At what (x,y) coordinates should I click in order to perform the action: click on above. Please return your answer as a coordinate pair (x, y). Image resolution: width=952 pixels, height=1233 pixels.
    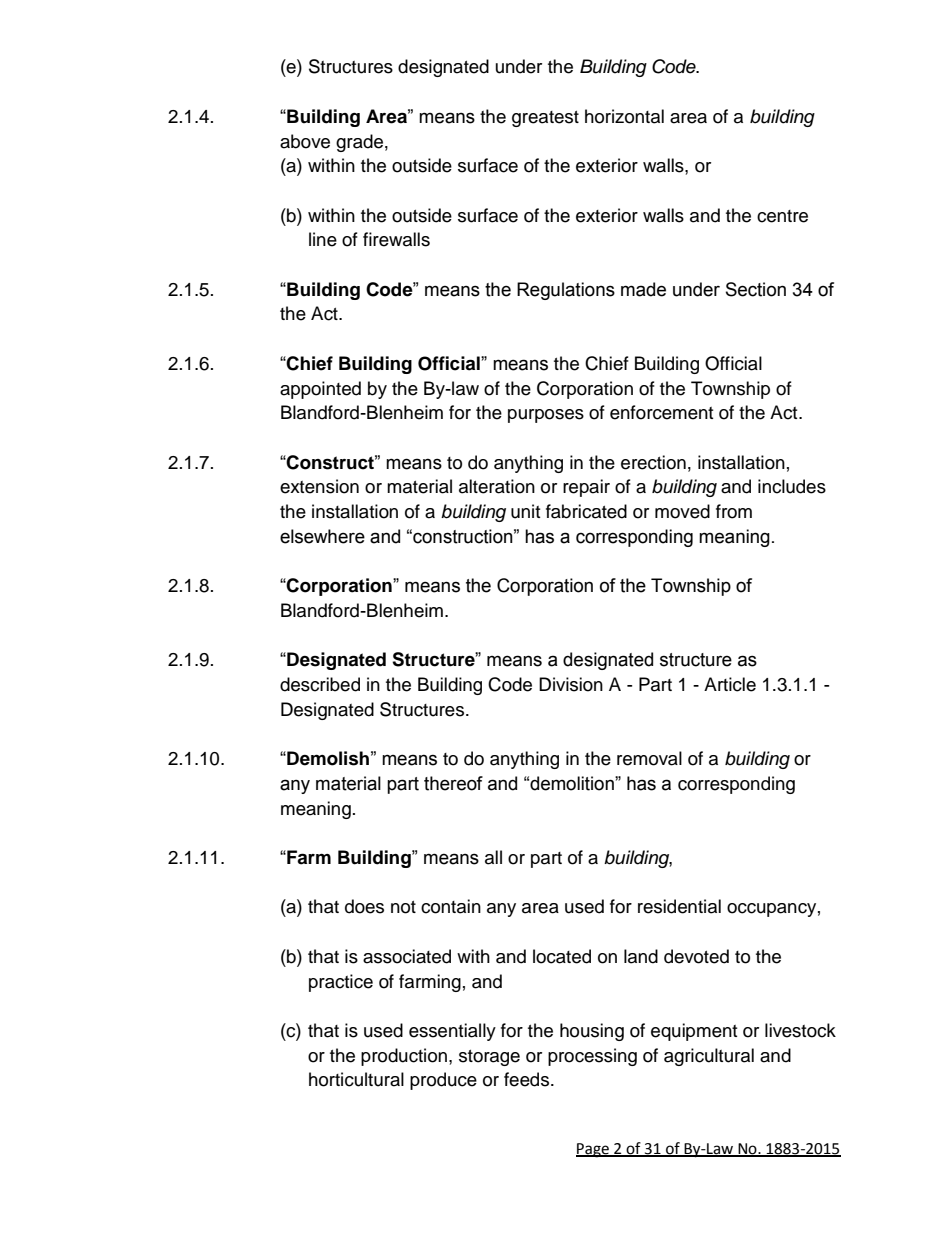
    Looking at the image, I should click on (305, 141).
